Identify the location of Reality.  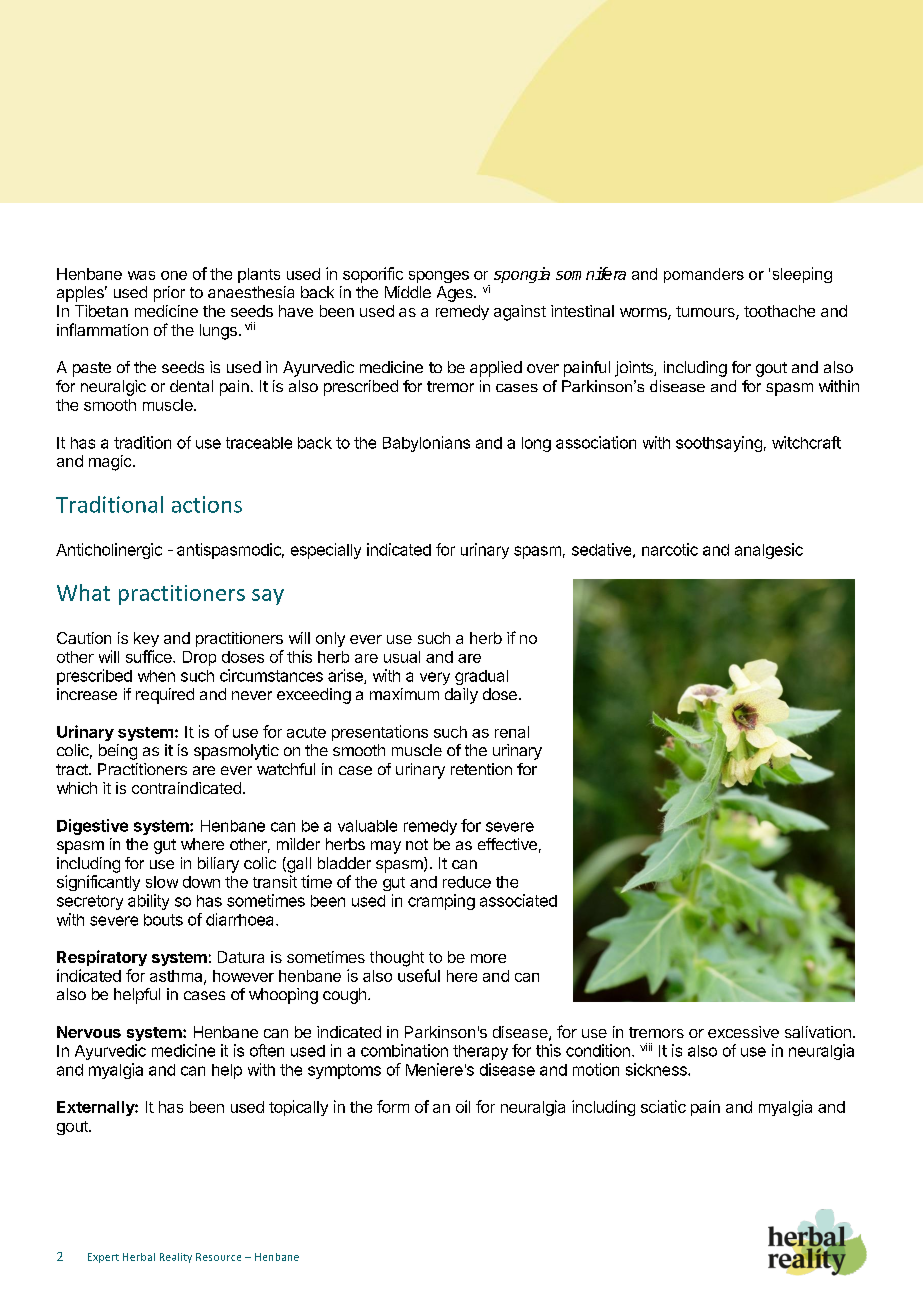
(176, 1258).
